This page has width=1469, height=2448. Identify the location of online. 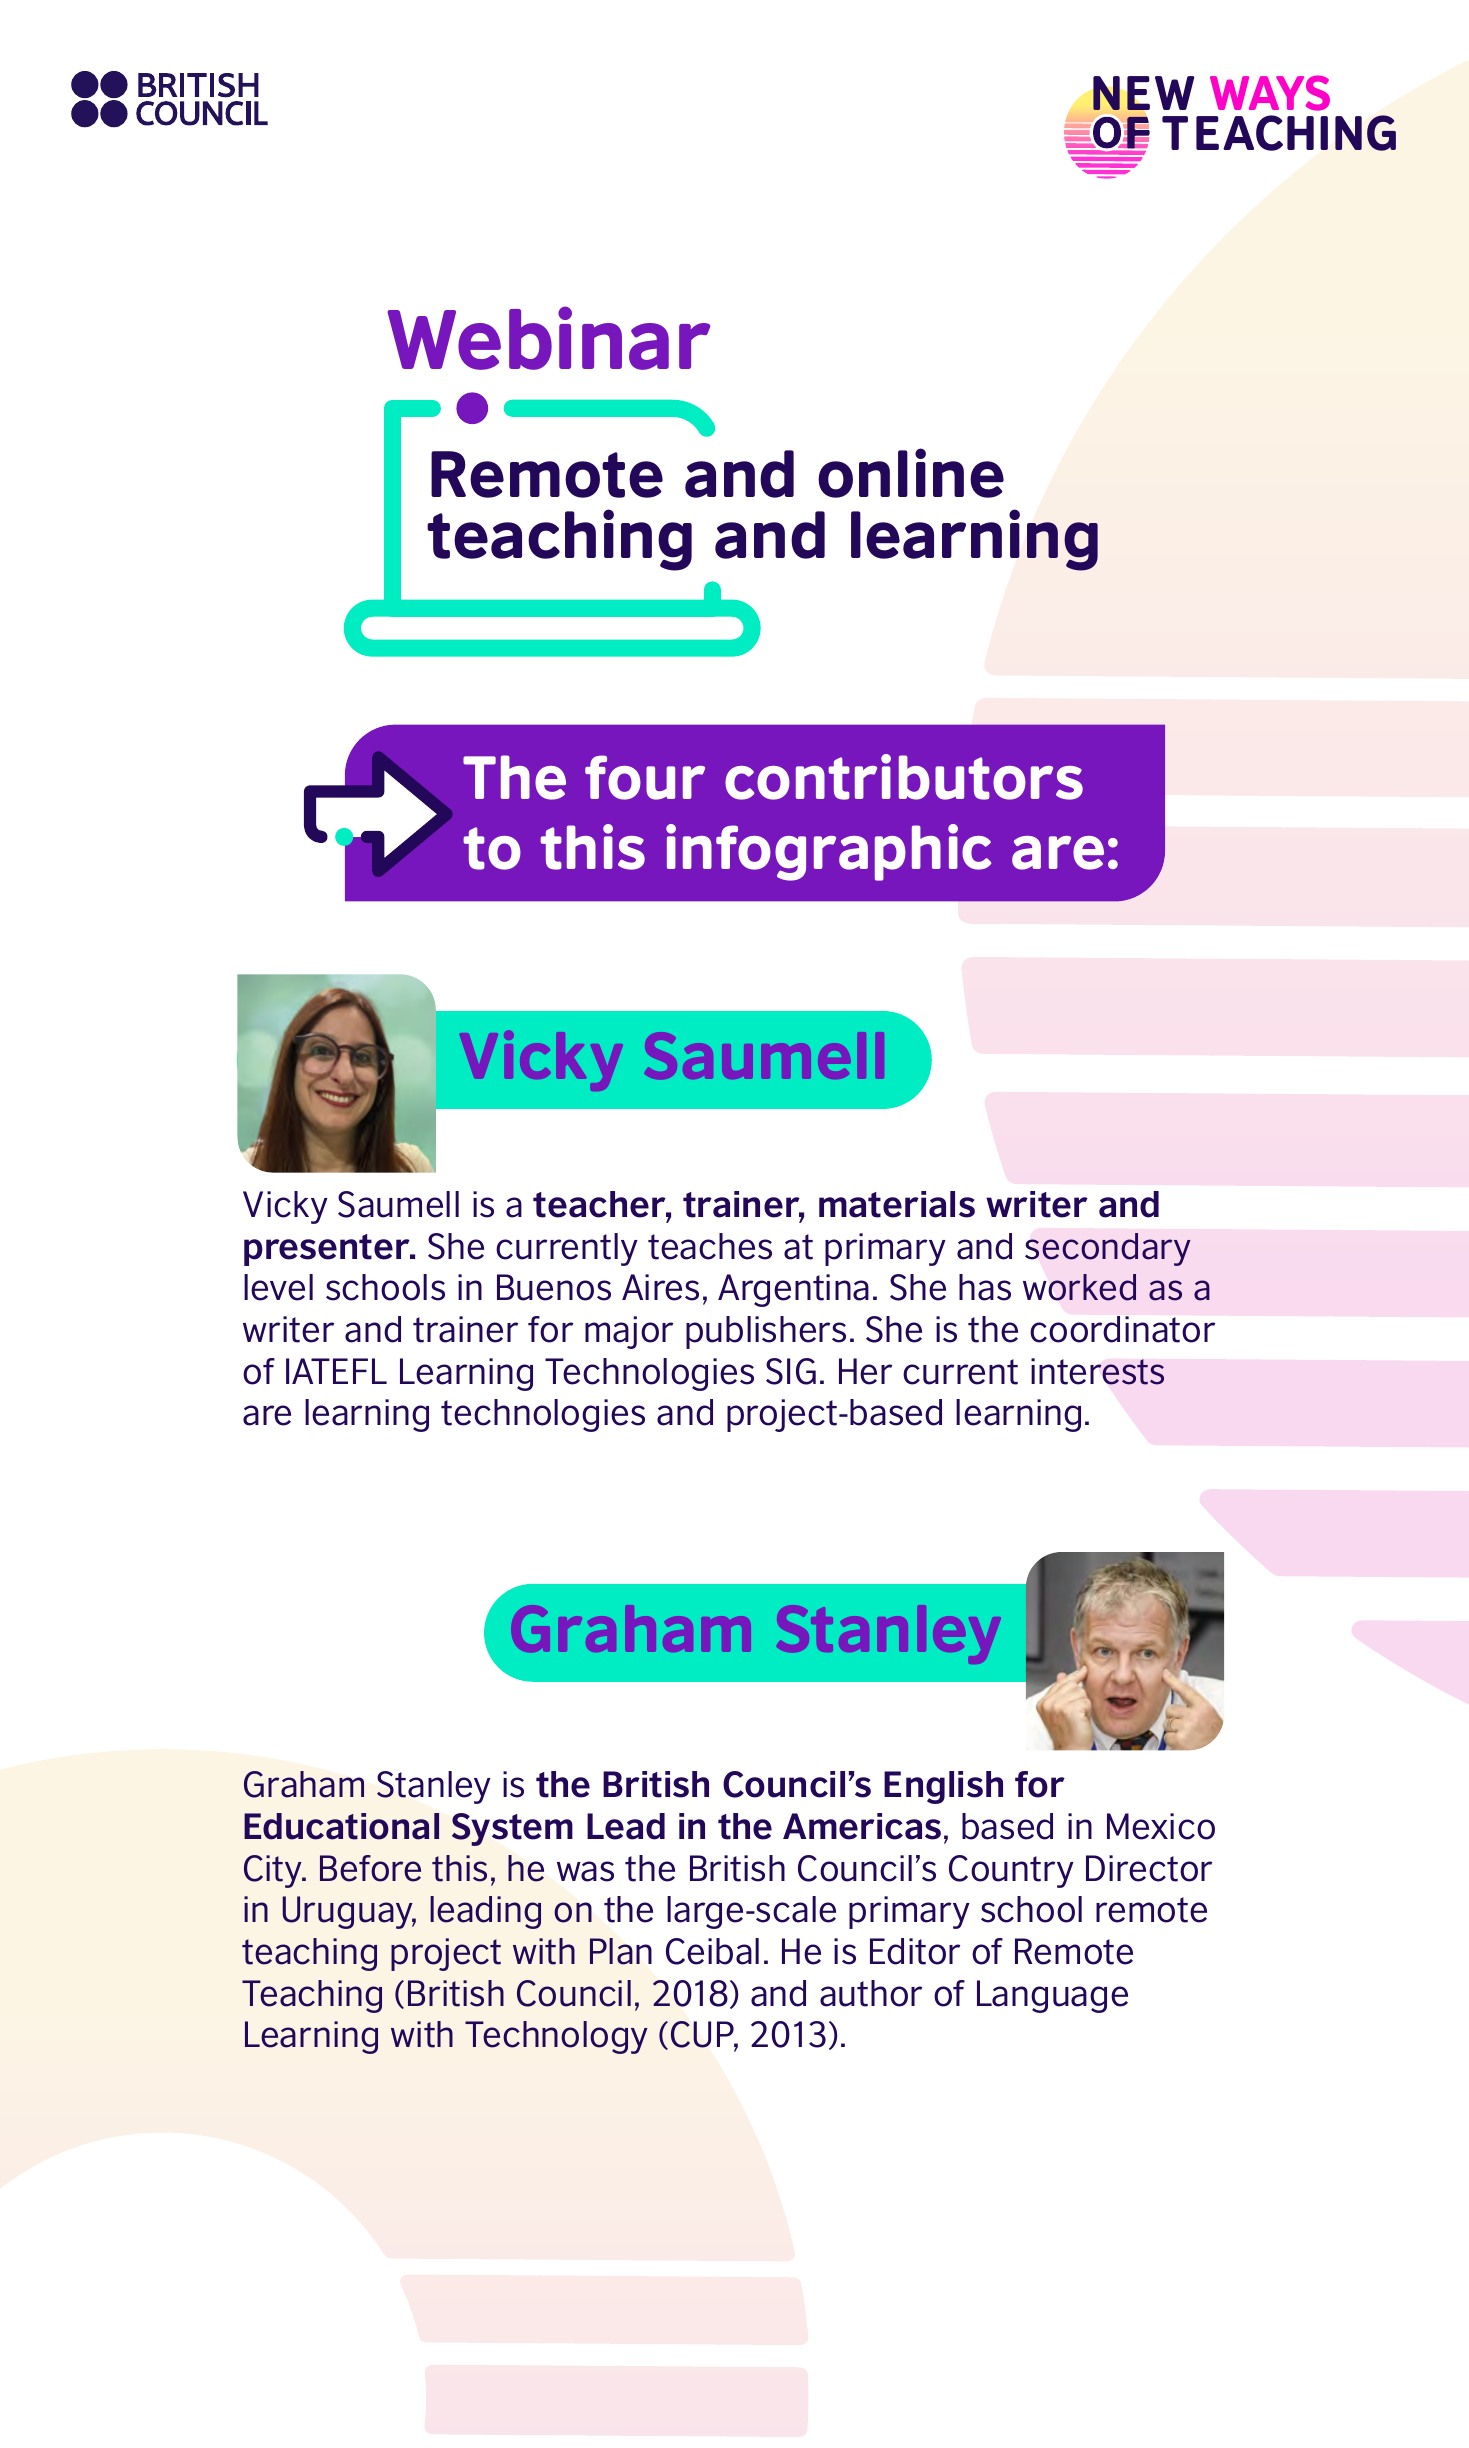
(911, 473).
